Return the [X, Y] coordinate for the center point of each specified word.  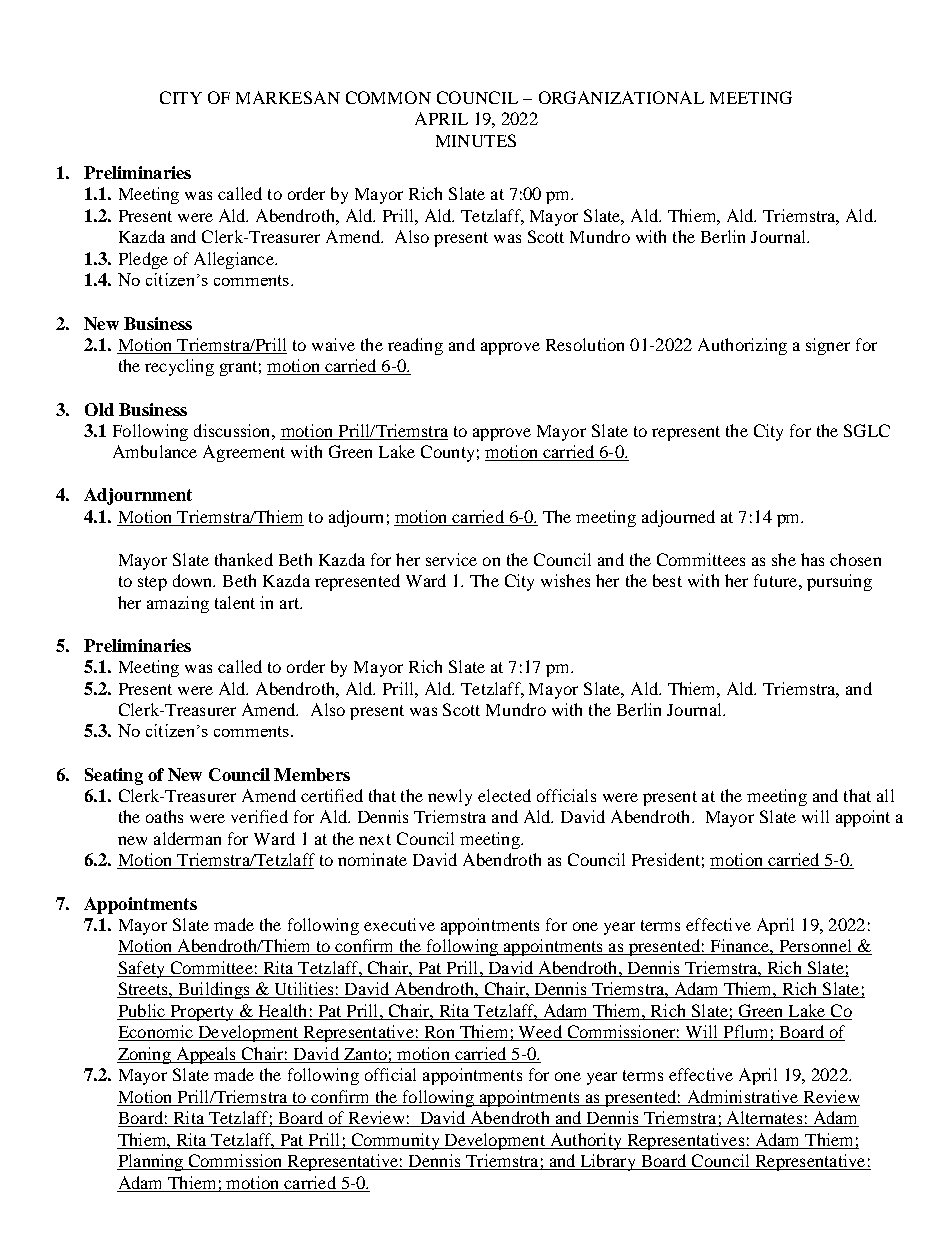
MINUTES [476, 140]
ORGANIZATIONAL [621, 97]
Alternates [764, 1119]
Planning [151, 1162]
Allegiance [235, 260]
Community [395, 1141]
